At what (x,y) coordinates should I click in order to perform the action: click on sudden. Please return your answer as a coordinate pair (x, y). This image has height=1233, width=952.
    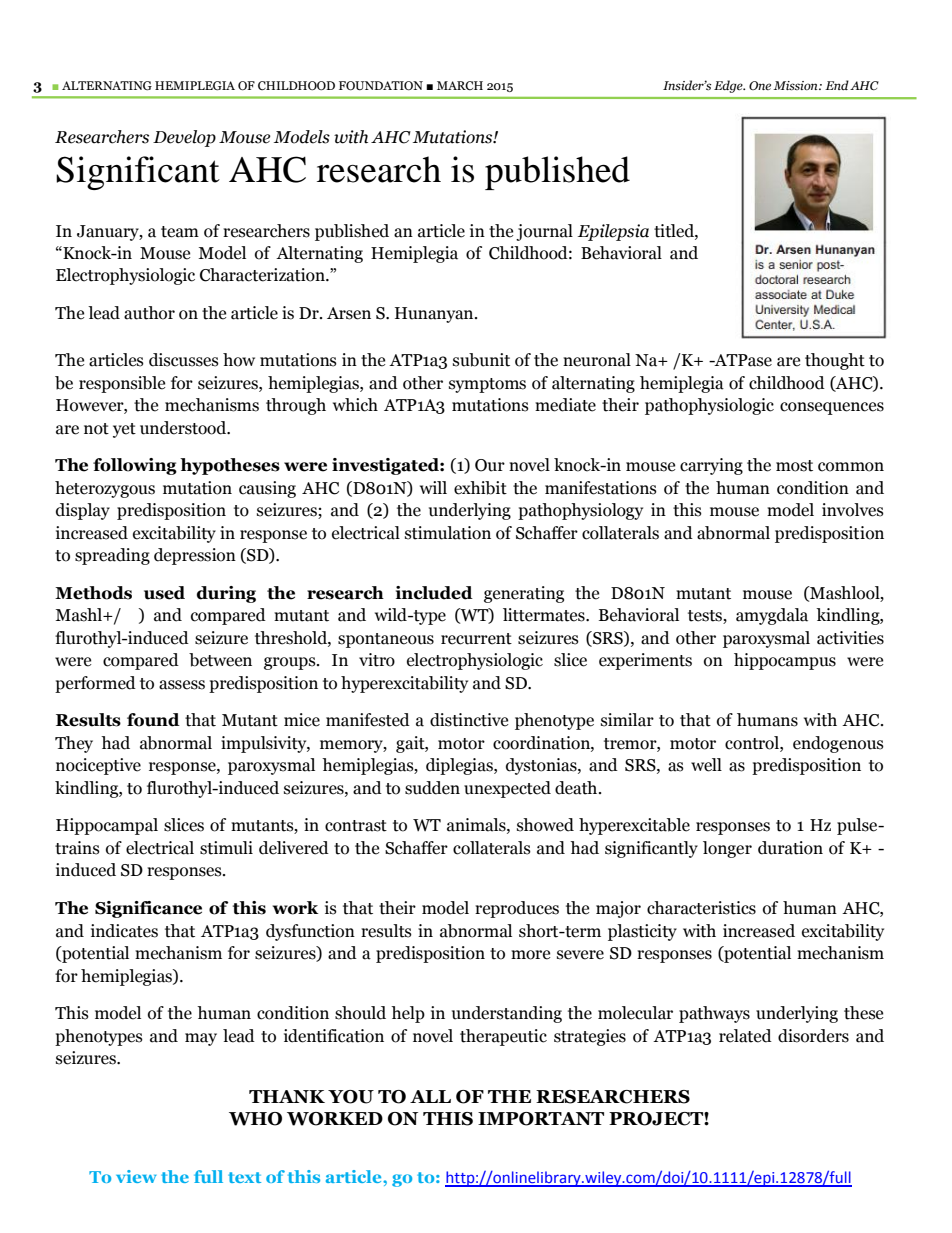
    Looking at the image, I should click on (432, 788).
